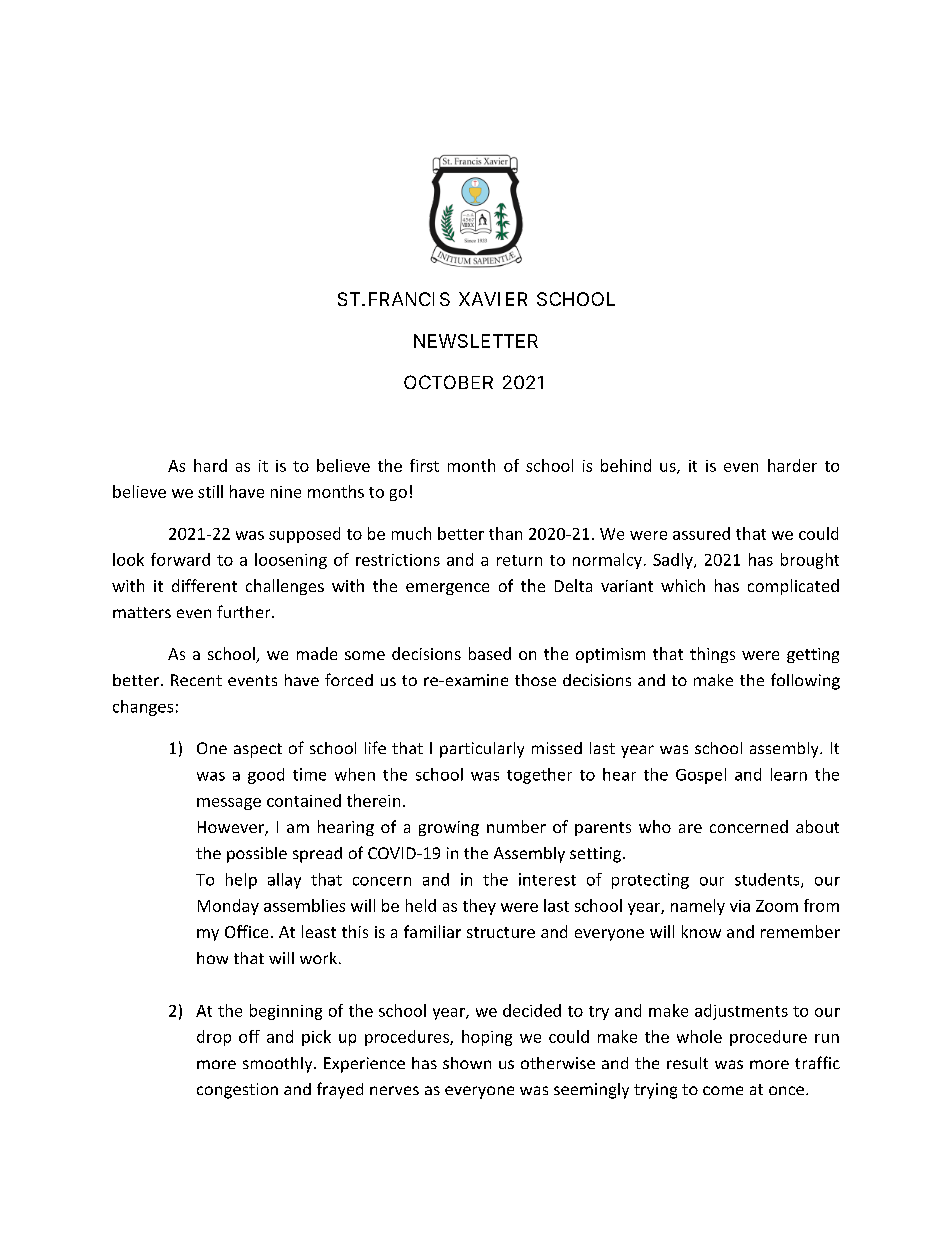 The height and width of the image is (1233, 952). I want to click on following, so click(805, 681).
